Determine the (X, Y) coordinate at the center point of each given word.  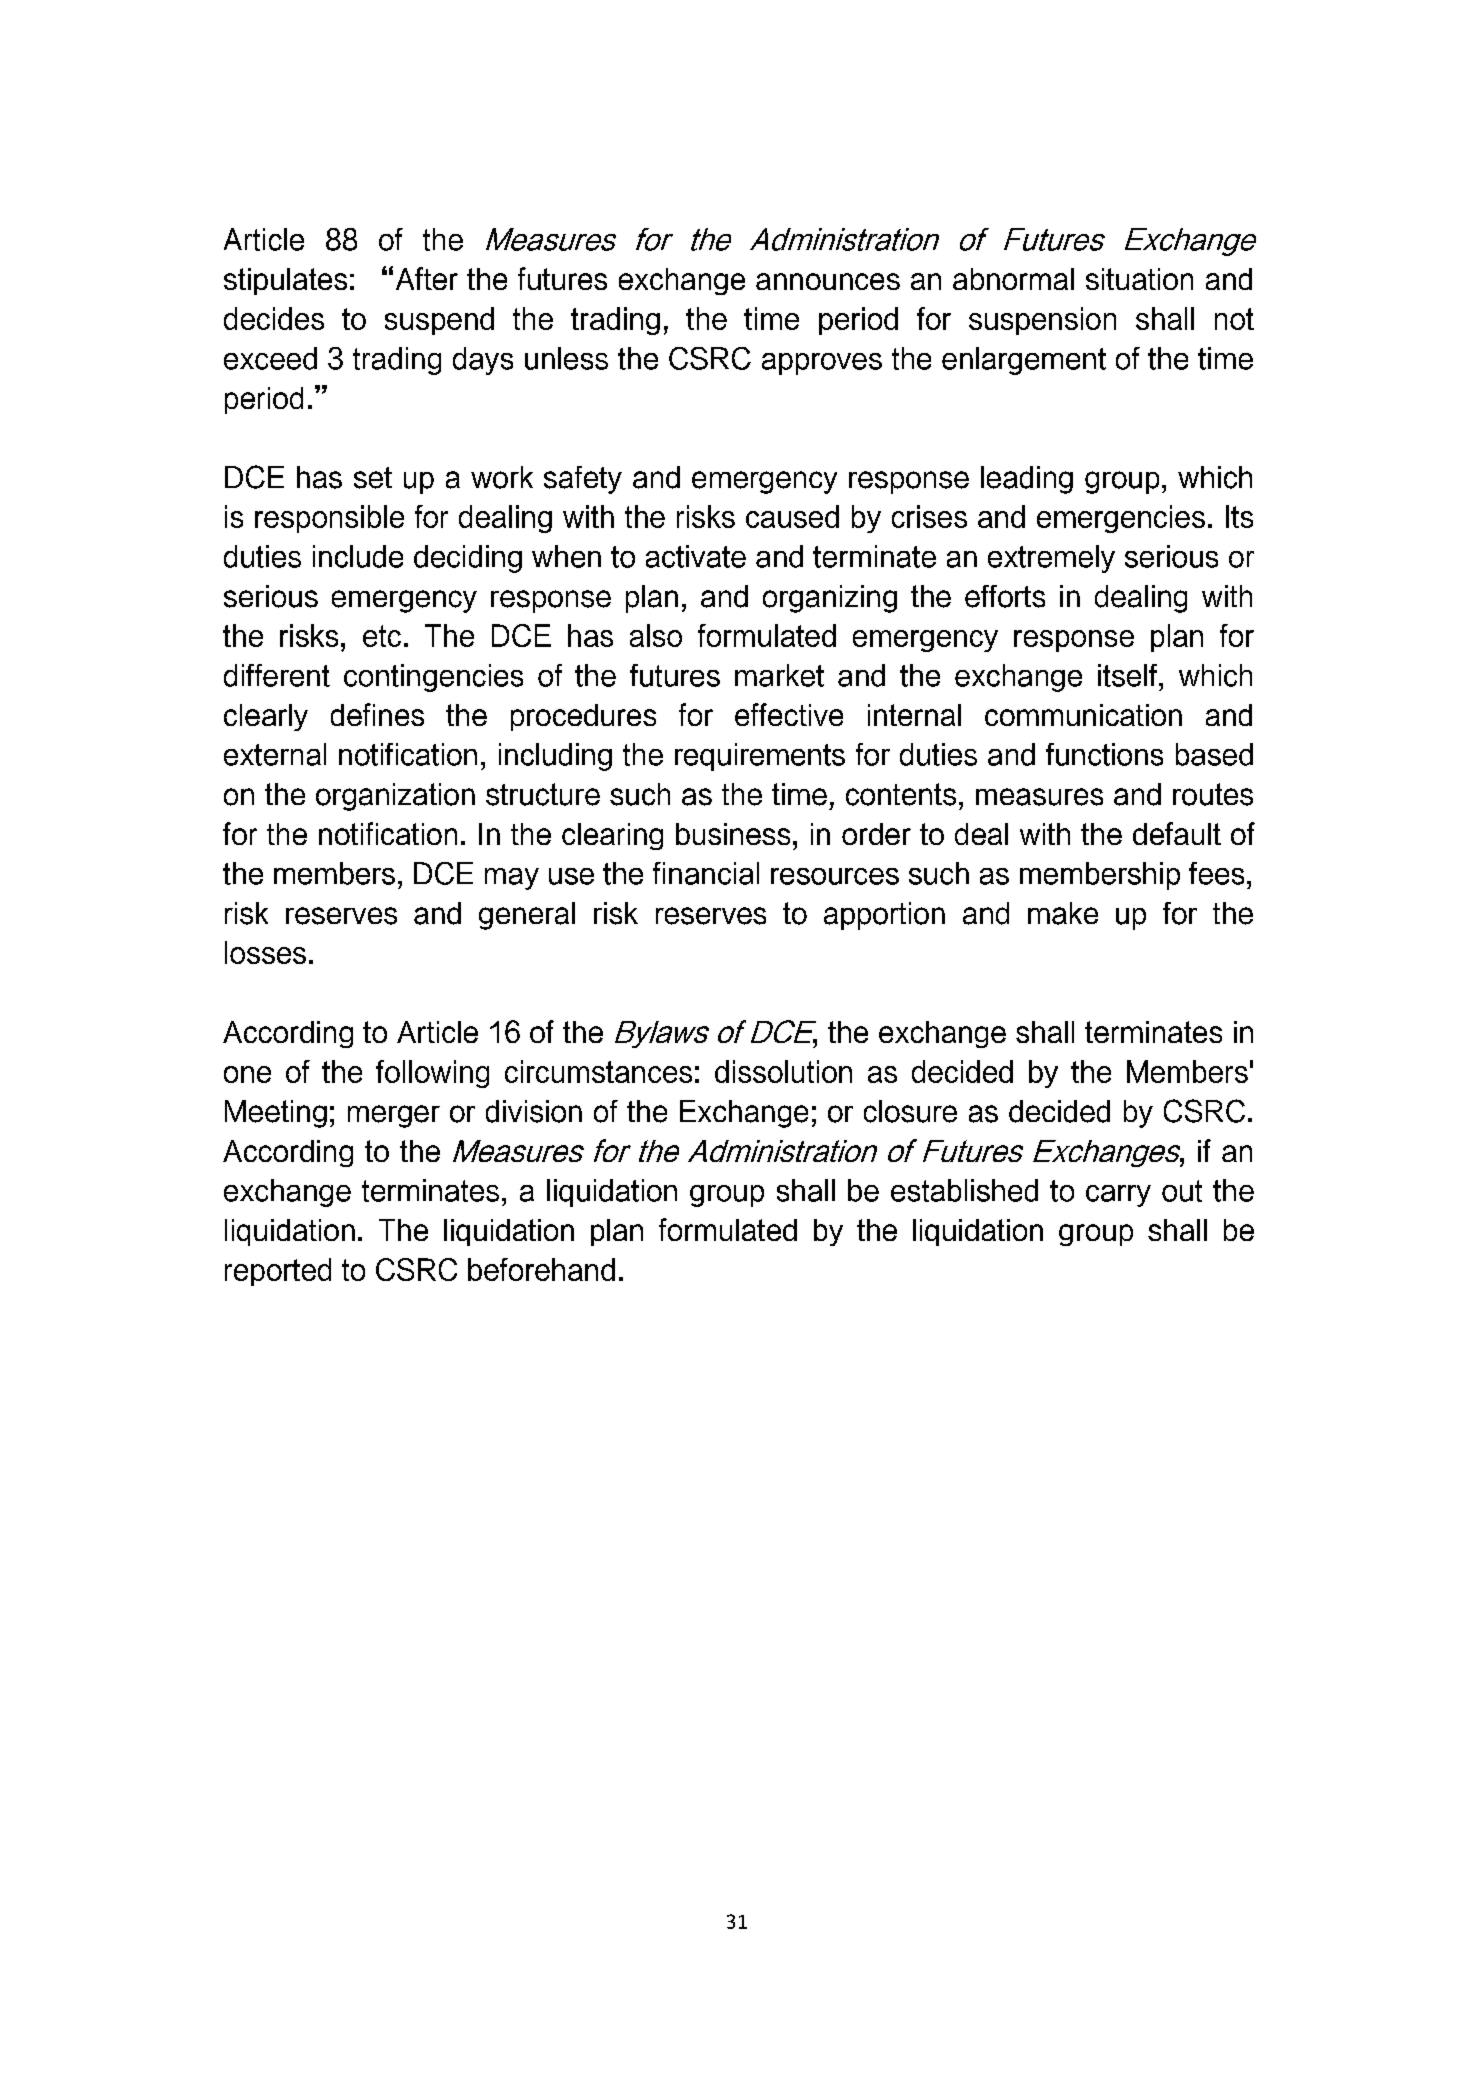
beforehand (541, 1269)
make (1063, 913)
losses (265, 952)
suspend (439, 321)
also (656, 635)
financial (706, 873)
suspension (1042, 321)
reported (278, 1272)
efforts (1005, 596)
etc (382, 636)
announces (828, 281)
